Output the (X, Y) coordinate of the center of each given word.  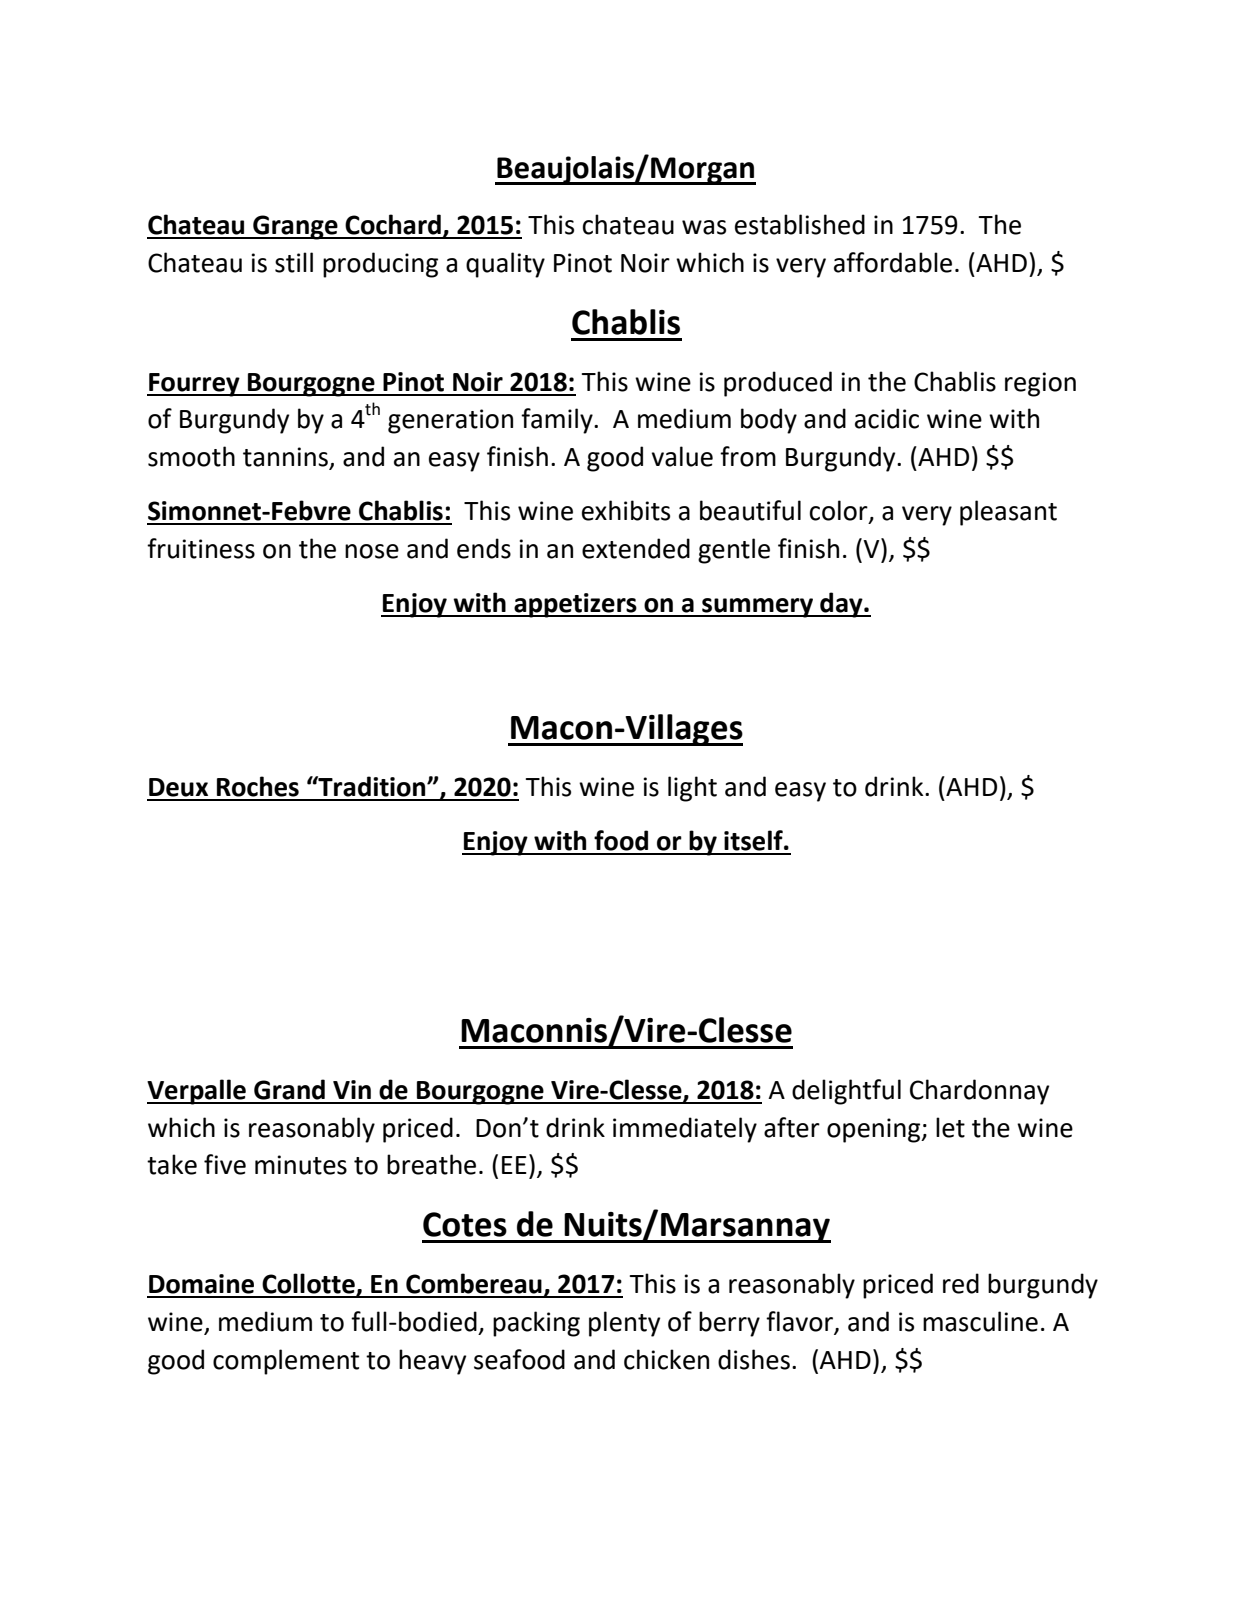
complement (286, 1362)
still (294, 262)
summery (758, 608)
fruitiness (201, 548)
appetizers (575, 605)
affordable (893, 262)
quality (505, 265)
